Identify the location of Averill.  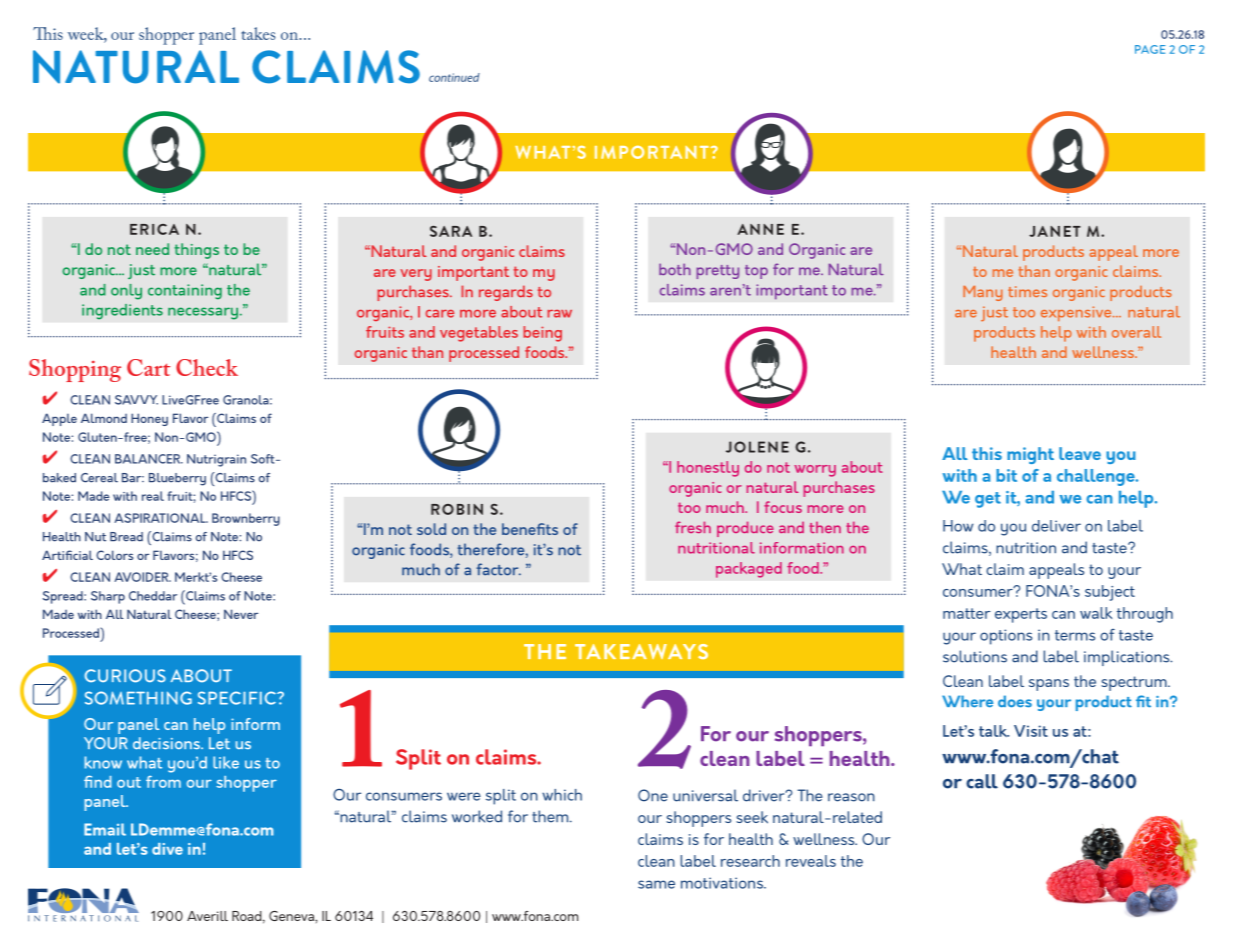
(207, 916).
